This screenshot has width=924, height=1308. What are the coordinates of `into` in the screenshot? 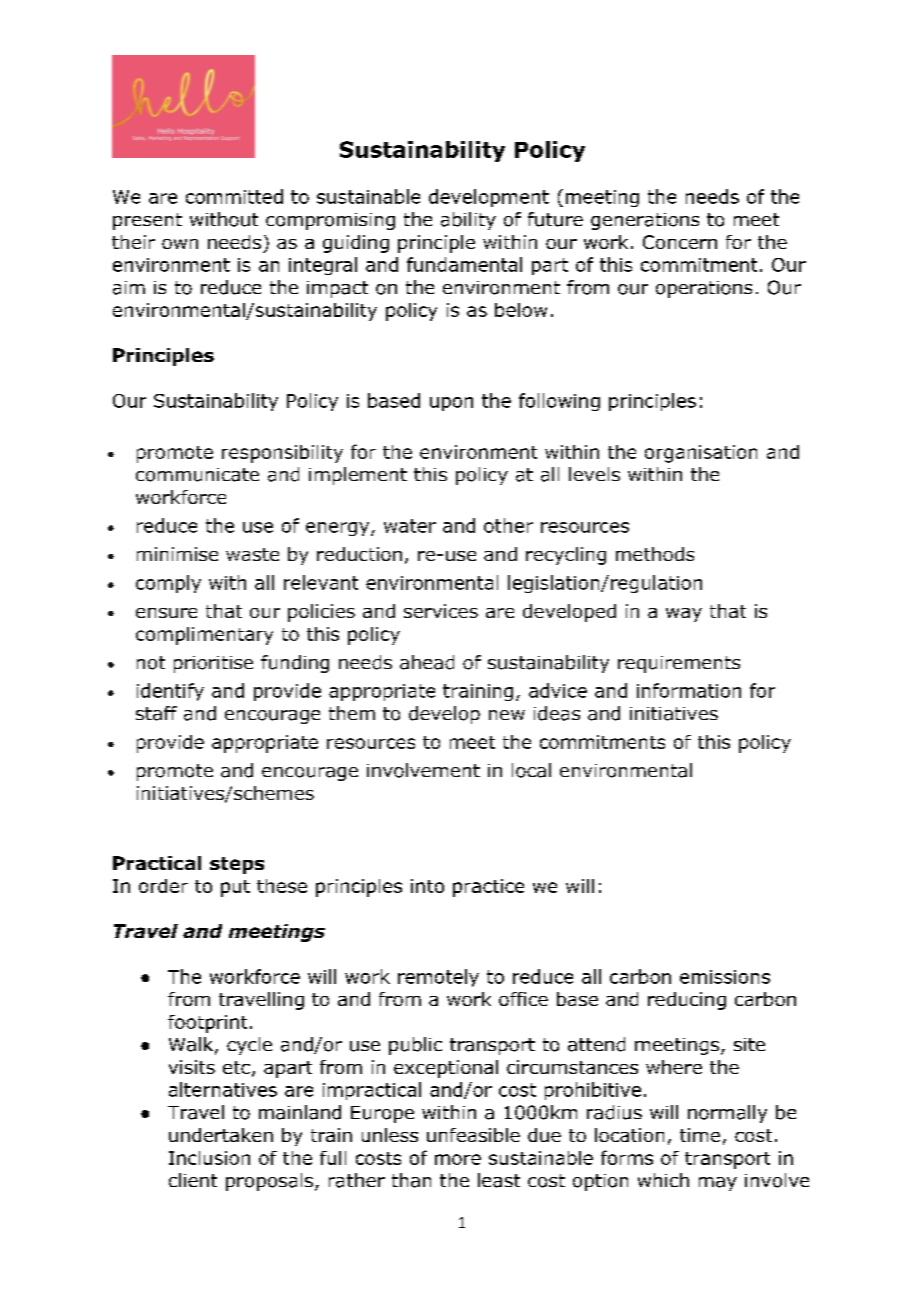 It's located at (427, 886).
